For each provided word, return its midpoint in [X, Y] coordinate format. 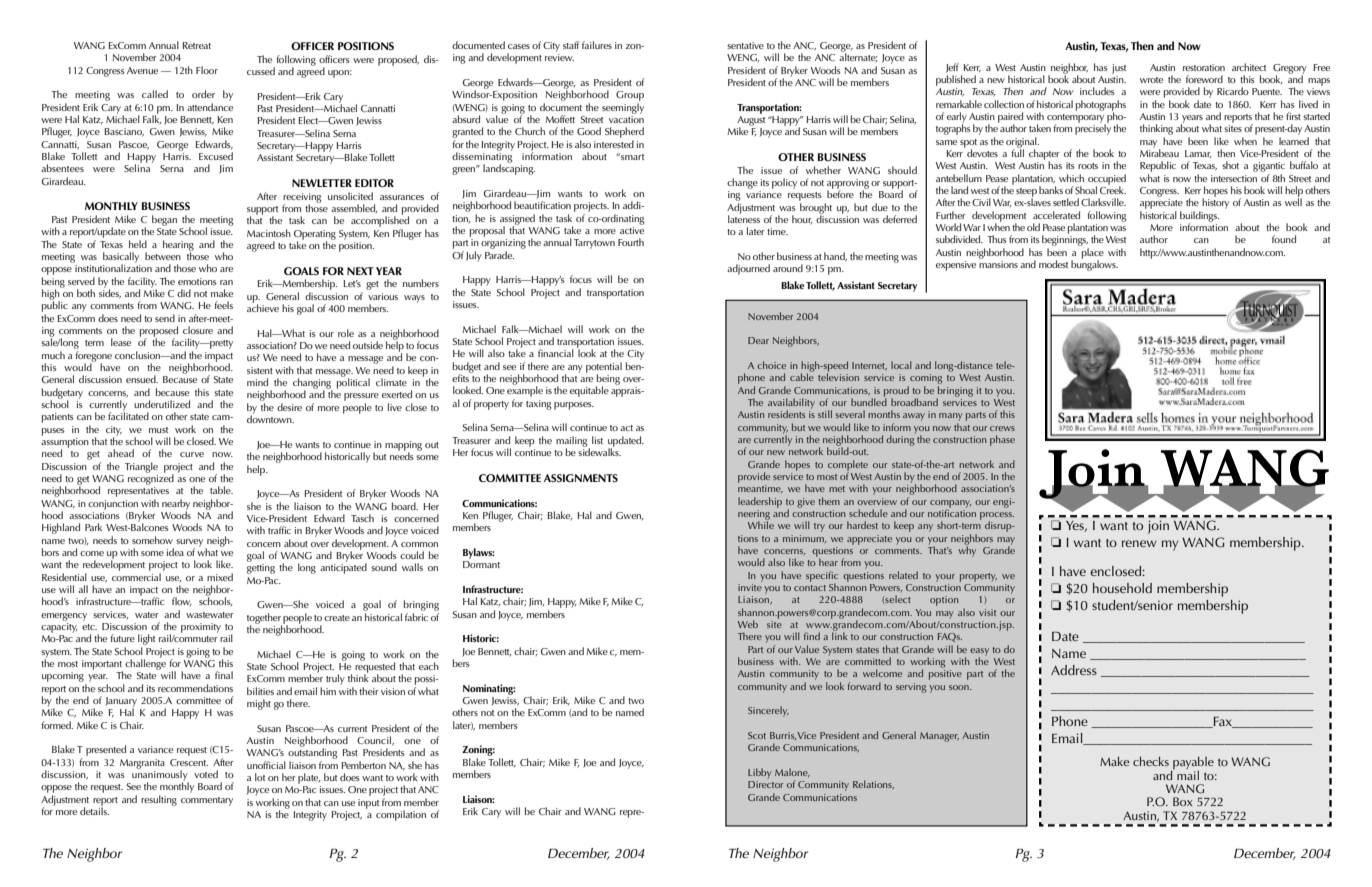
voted [206, 774]
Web [748, 624]
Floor [207, 70]
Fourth [631, 242]
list [597, 440]
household [1122, 588]
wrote [1151, 80]
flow [182, 601]
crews [1002, 428]
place [1093, 254]
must [158, 430]
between [163, 256]
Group [630, 97]
